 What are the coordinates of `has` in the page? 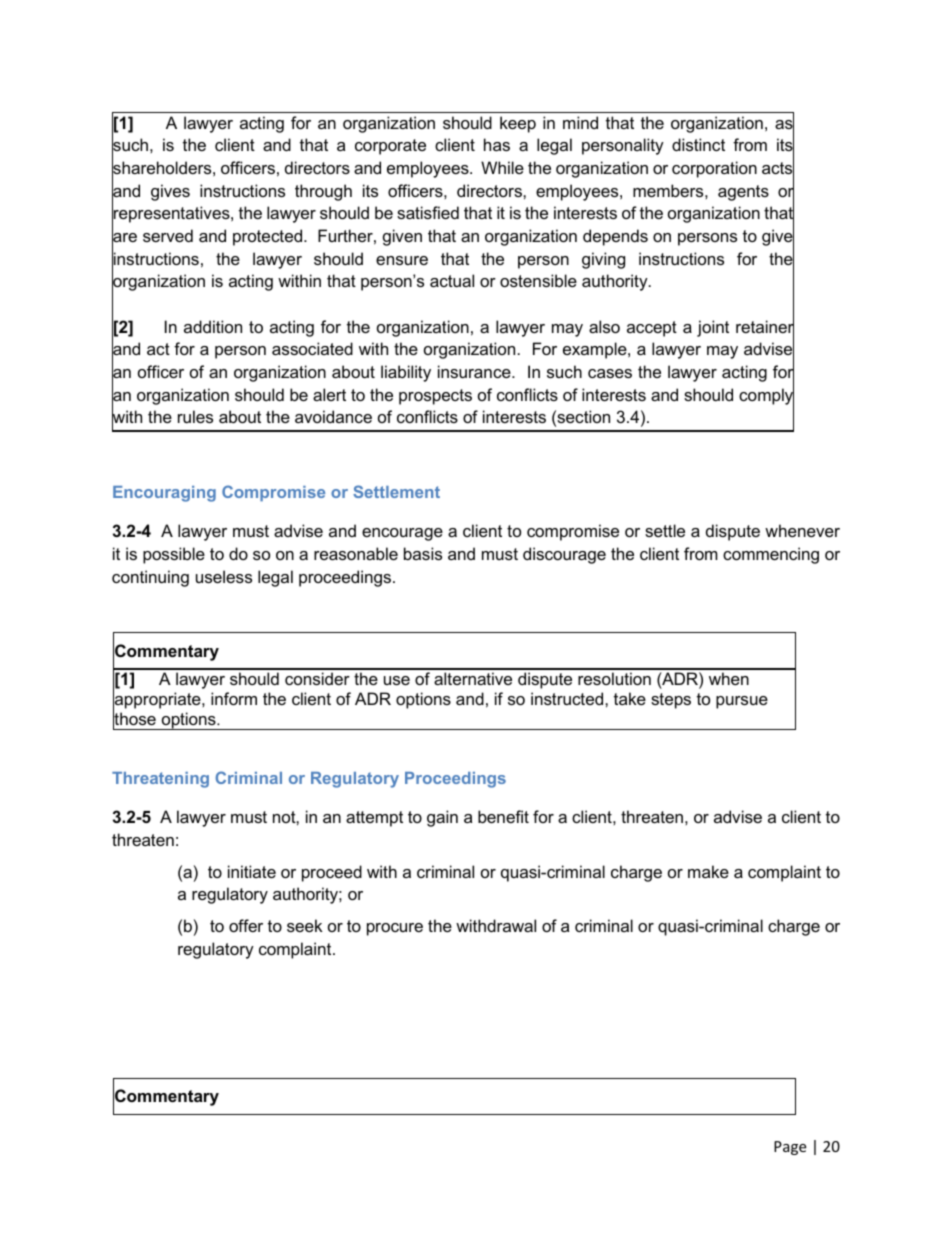 It's located at (497, 144).
